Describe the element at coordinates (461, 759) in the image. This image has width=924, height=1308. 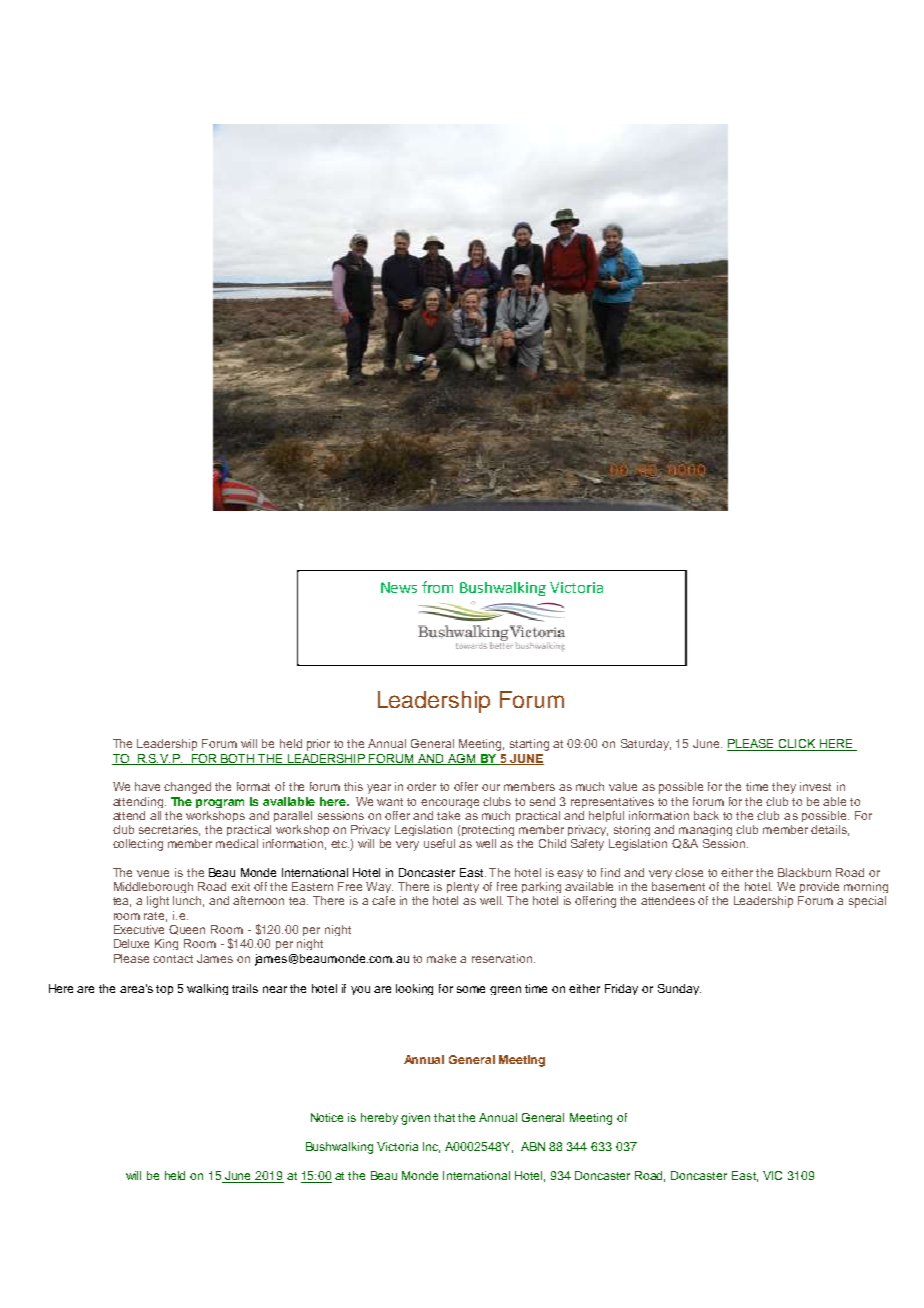
I see `AGM` at that location.
